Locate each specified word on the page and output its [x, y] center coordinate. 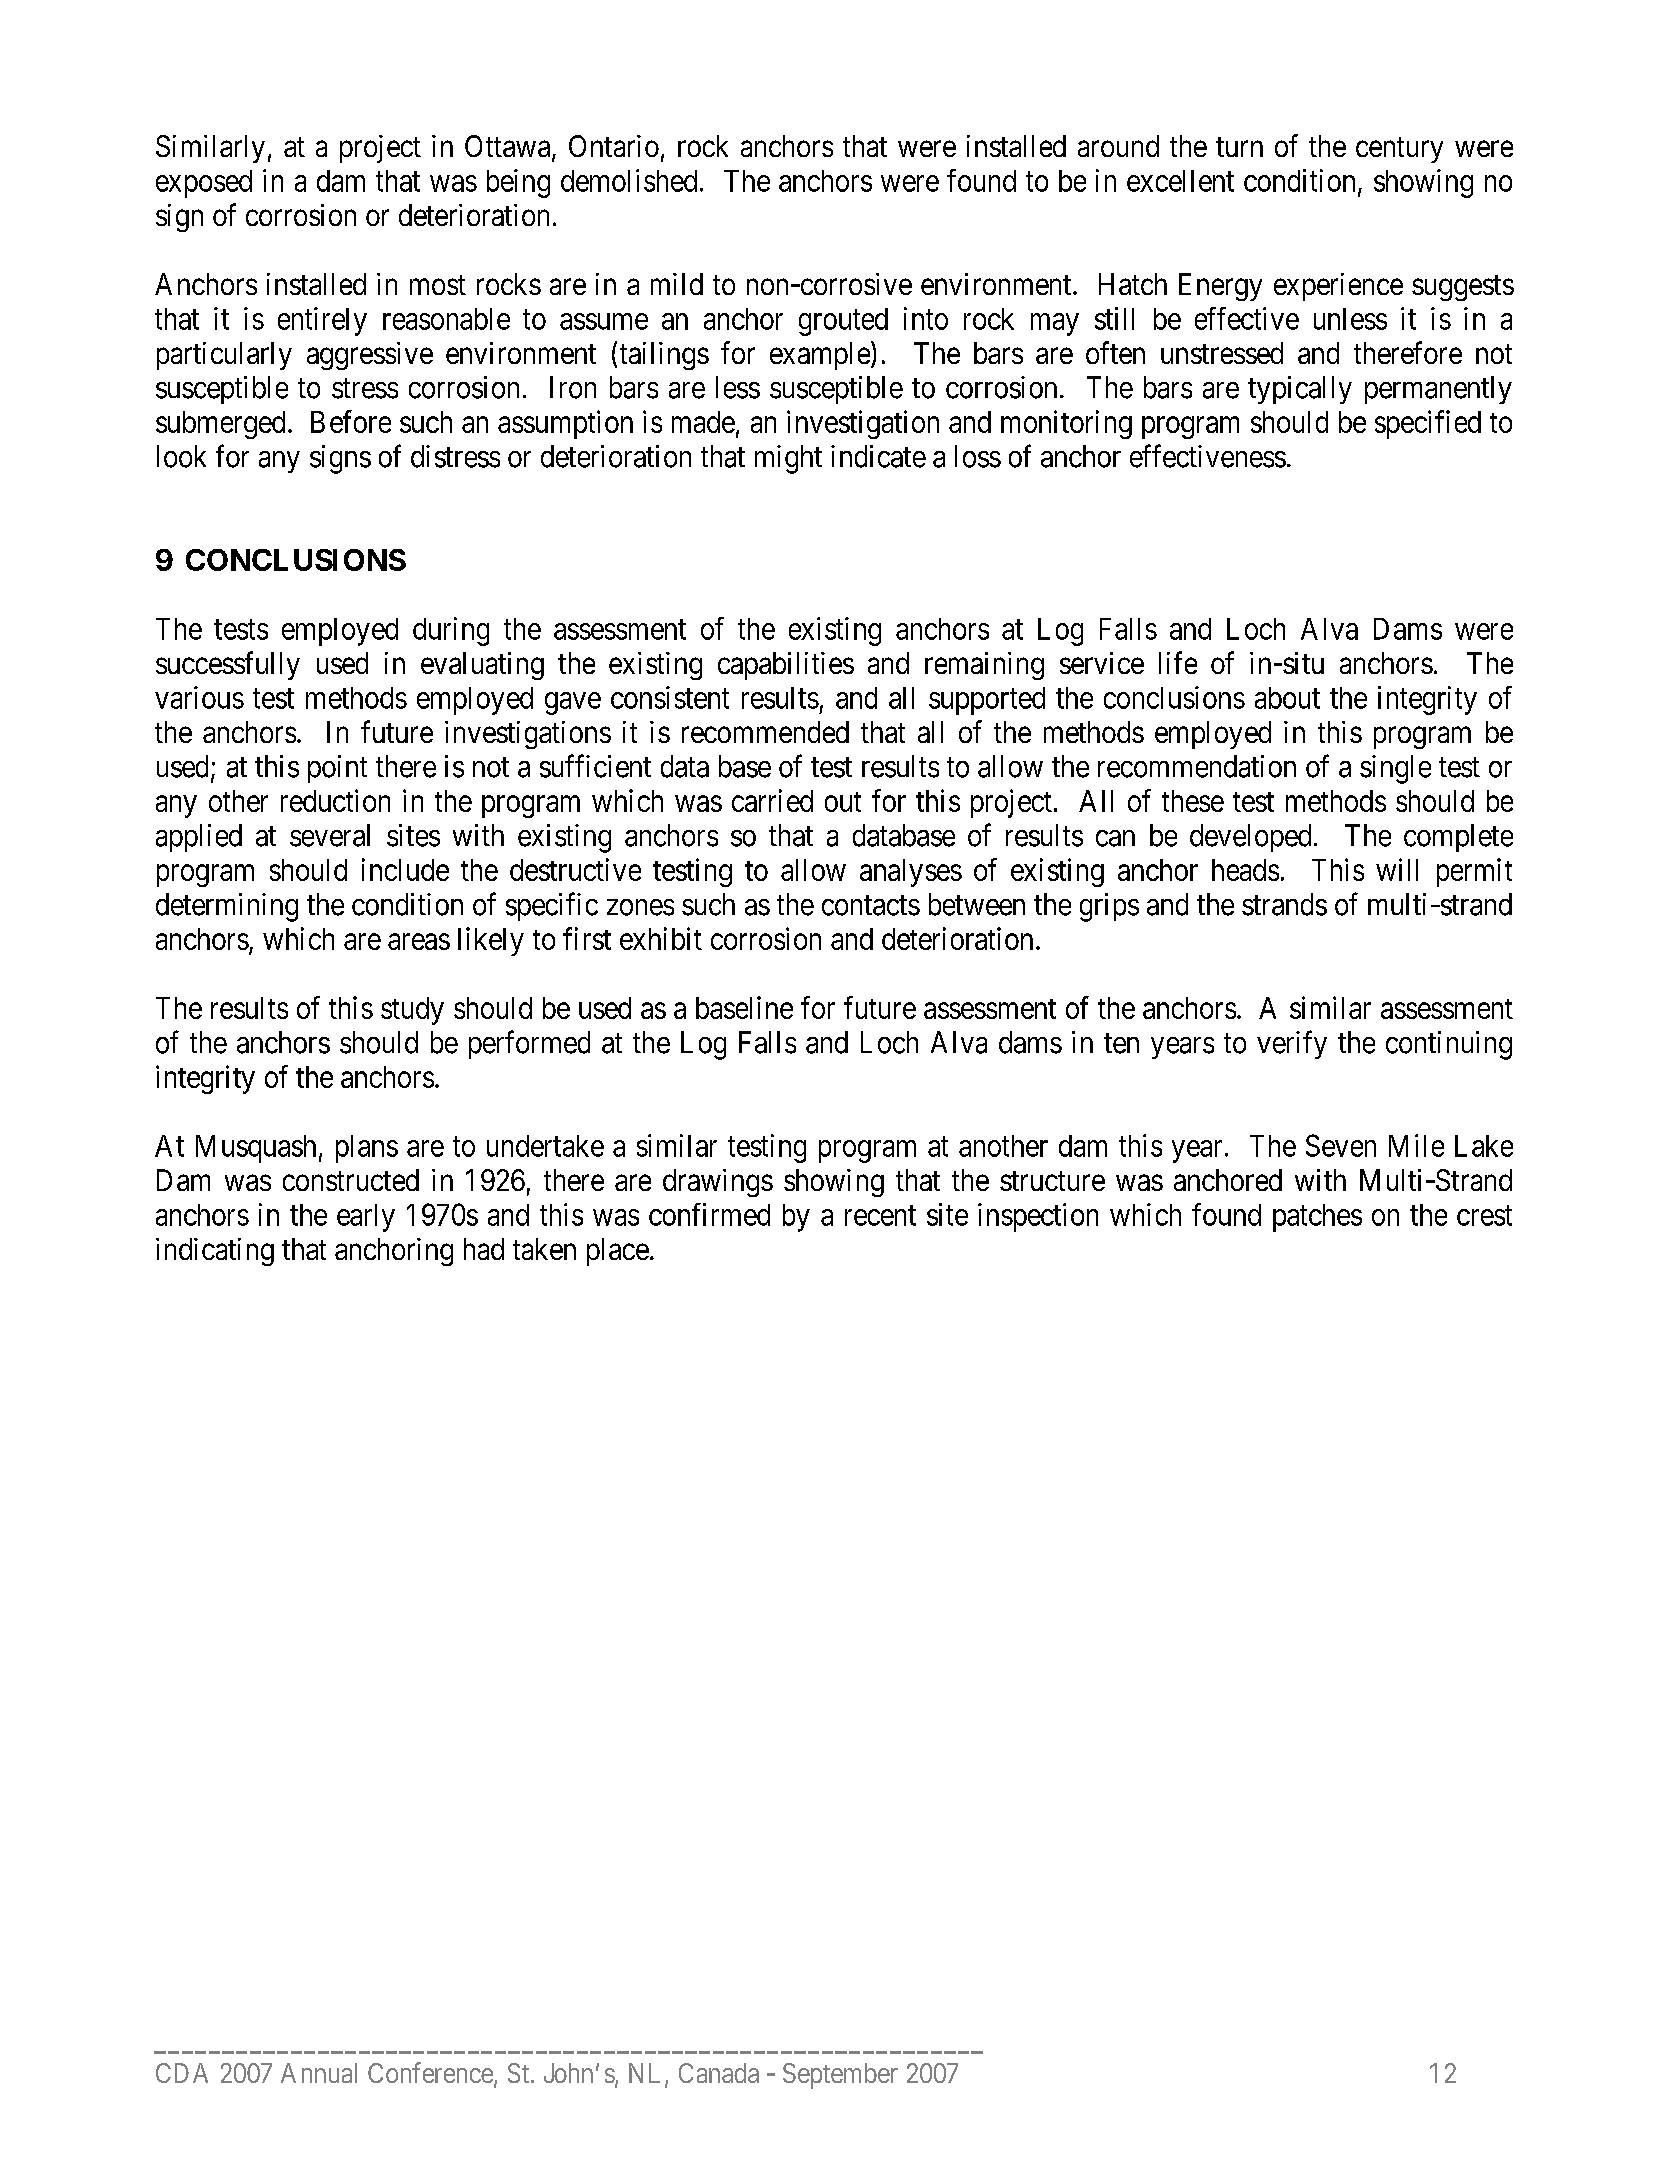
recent [880, 1216]
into [926, 318]
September [840, 2076]
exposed [204, 184]
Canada [719, 2073]
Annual [319, 2073]
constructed [351, 1180]
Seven [1341, 1145]
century [1399, 150]
